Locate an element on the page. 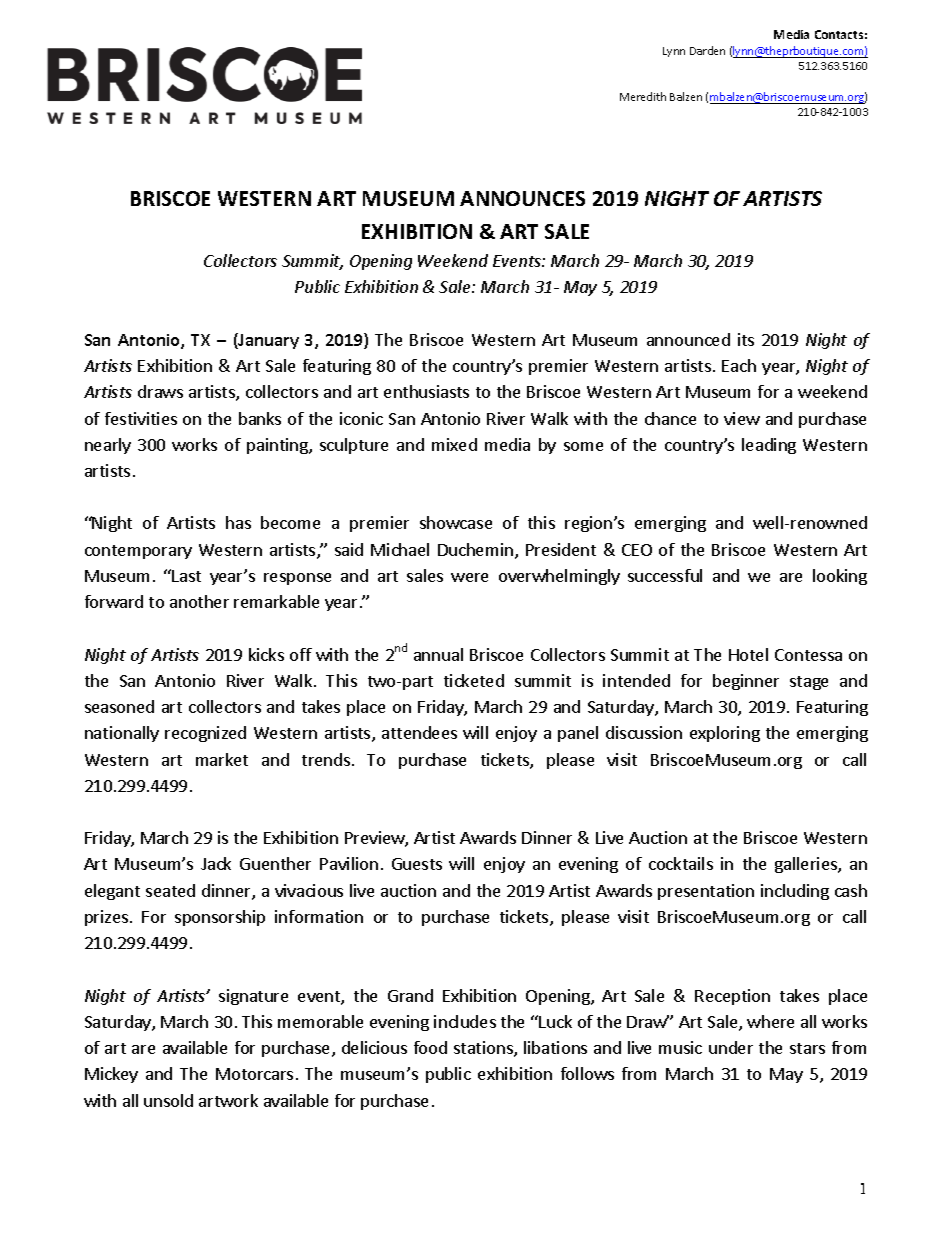 The height and width of the page is (1233, 952). festivities is located at coordinates (141, 418).
